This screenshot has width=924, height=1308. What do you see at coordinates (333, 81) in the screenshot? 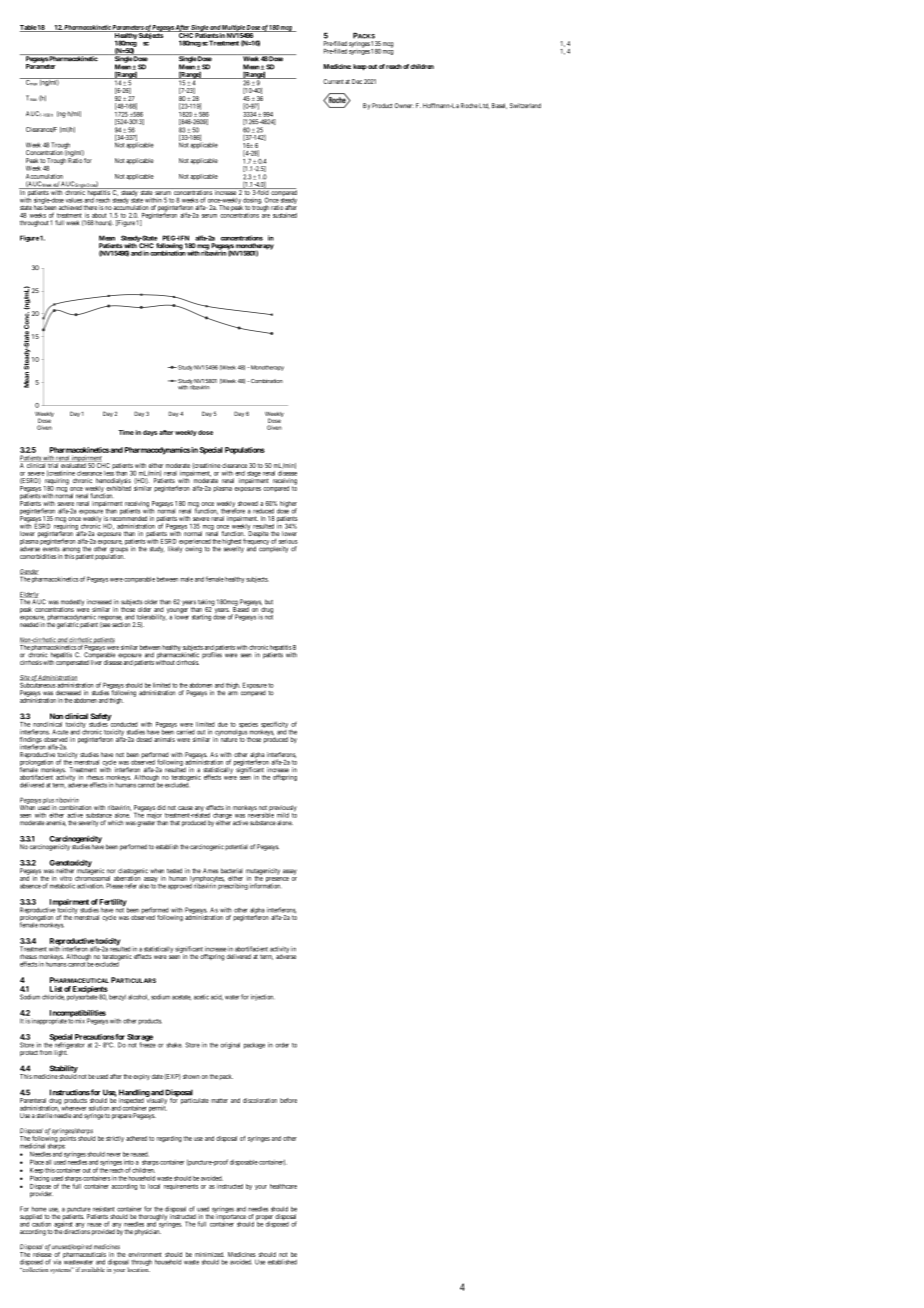
I see `Current` at bounding box center [333, 81].
